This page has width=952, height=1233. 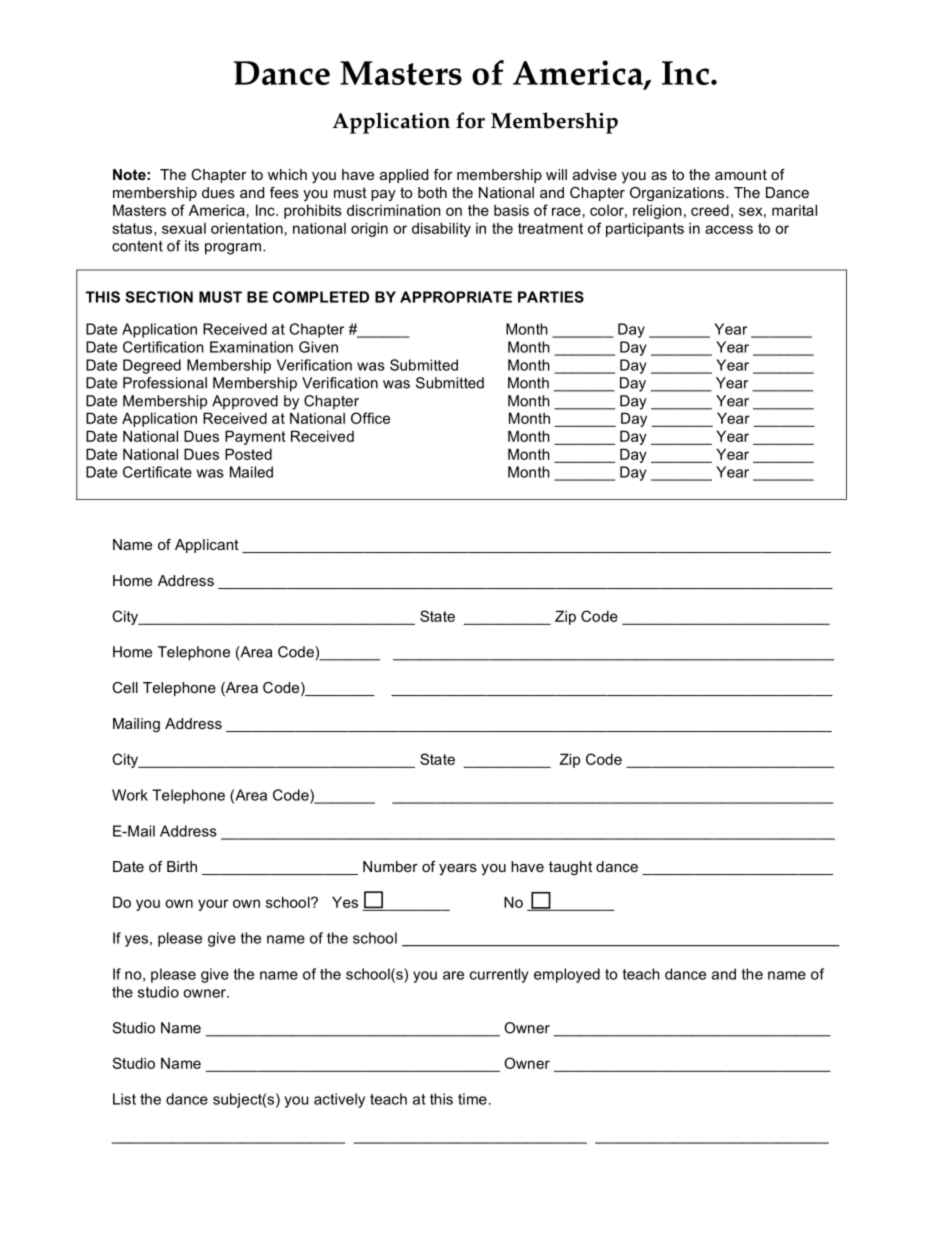 I want to click on taught, so click(x=570, y=868).
